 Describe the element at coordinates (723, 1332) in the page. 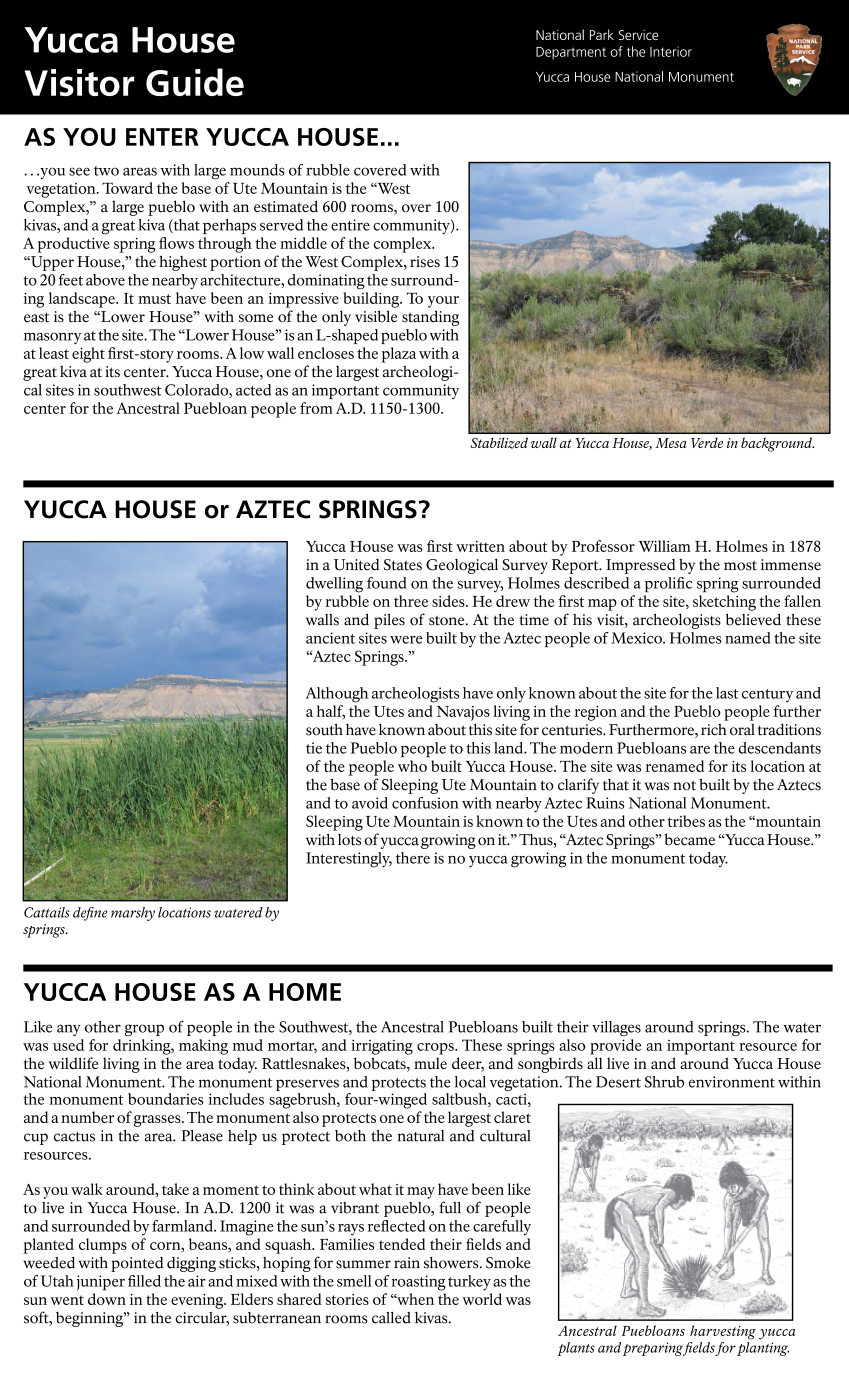

I see `harvesting` at that location.
